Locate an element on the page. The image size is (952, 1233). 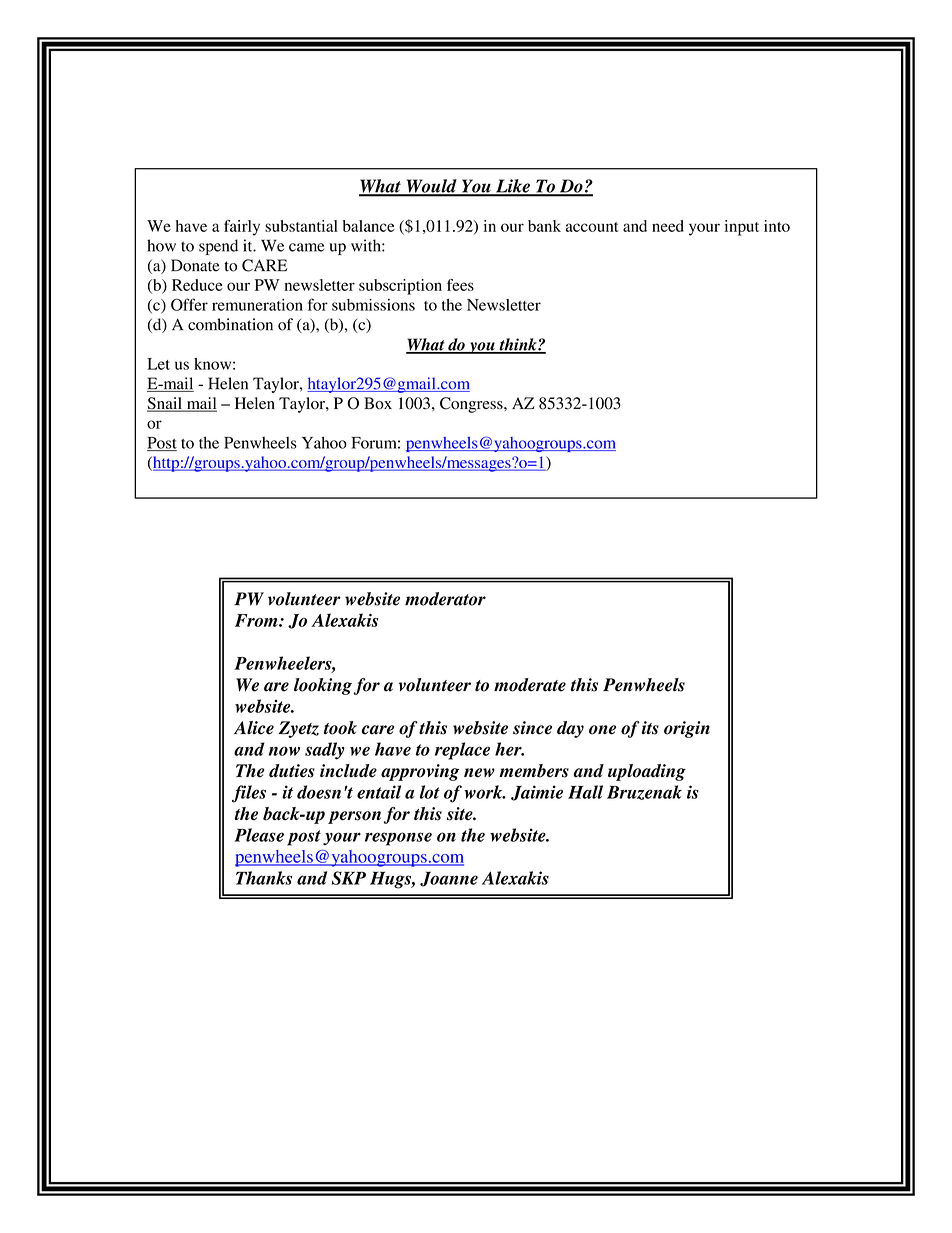
Alice is located at coordinates (254, 728).
